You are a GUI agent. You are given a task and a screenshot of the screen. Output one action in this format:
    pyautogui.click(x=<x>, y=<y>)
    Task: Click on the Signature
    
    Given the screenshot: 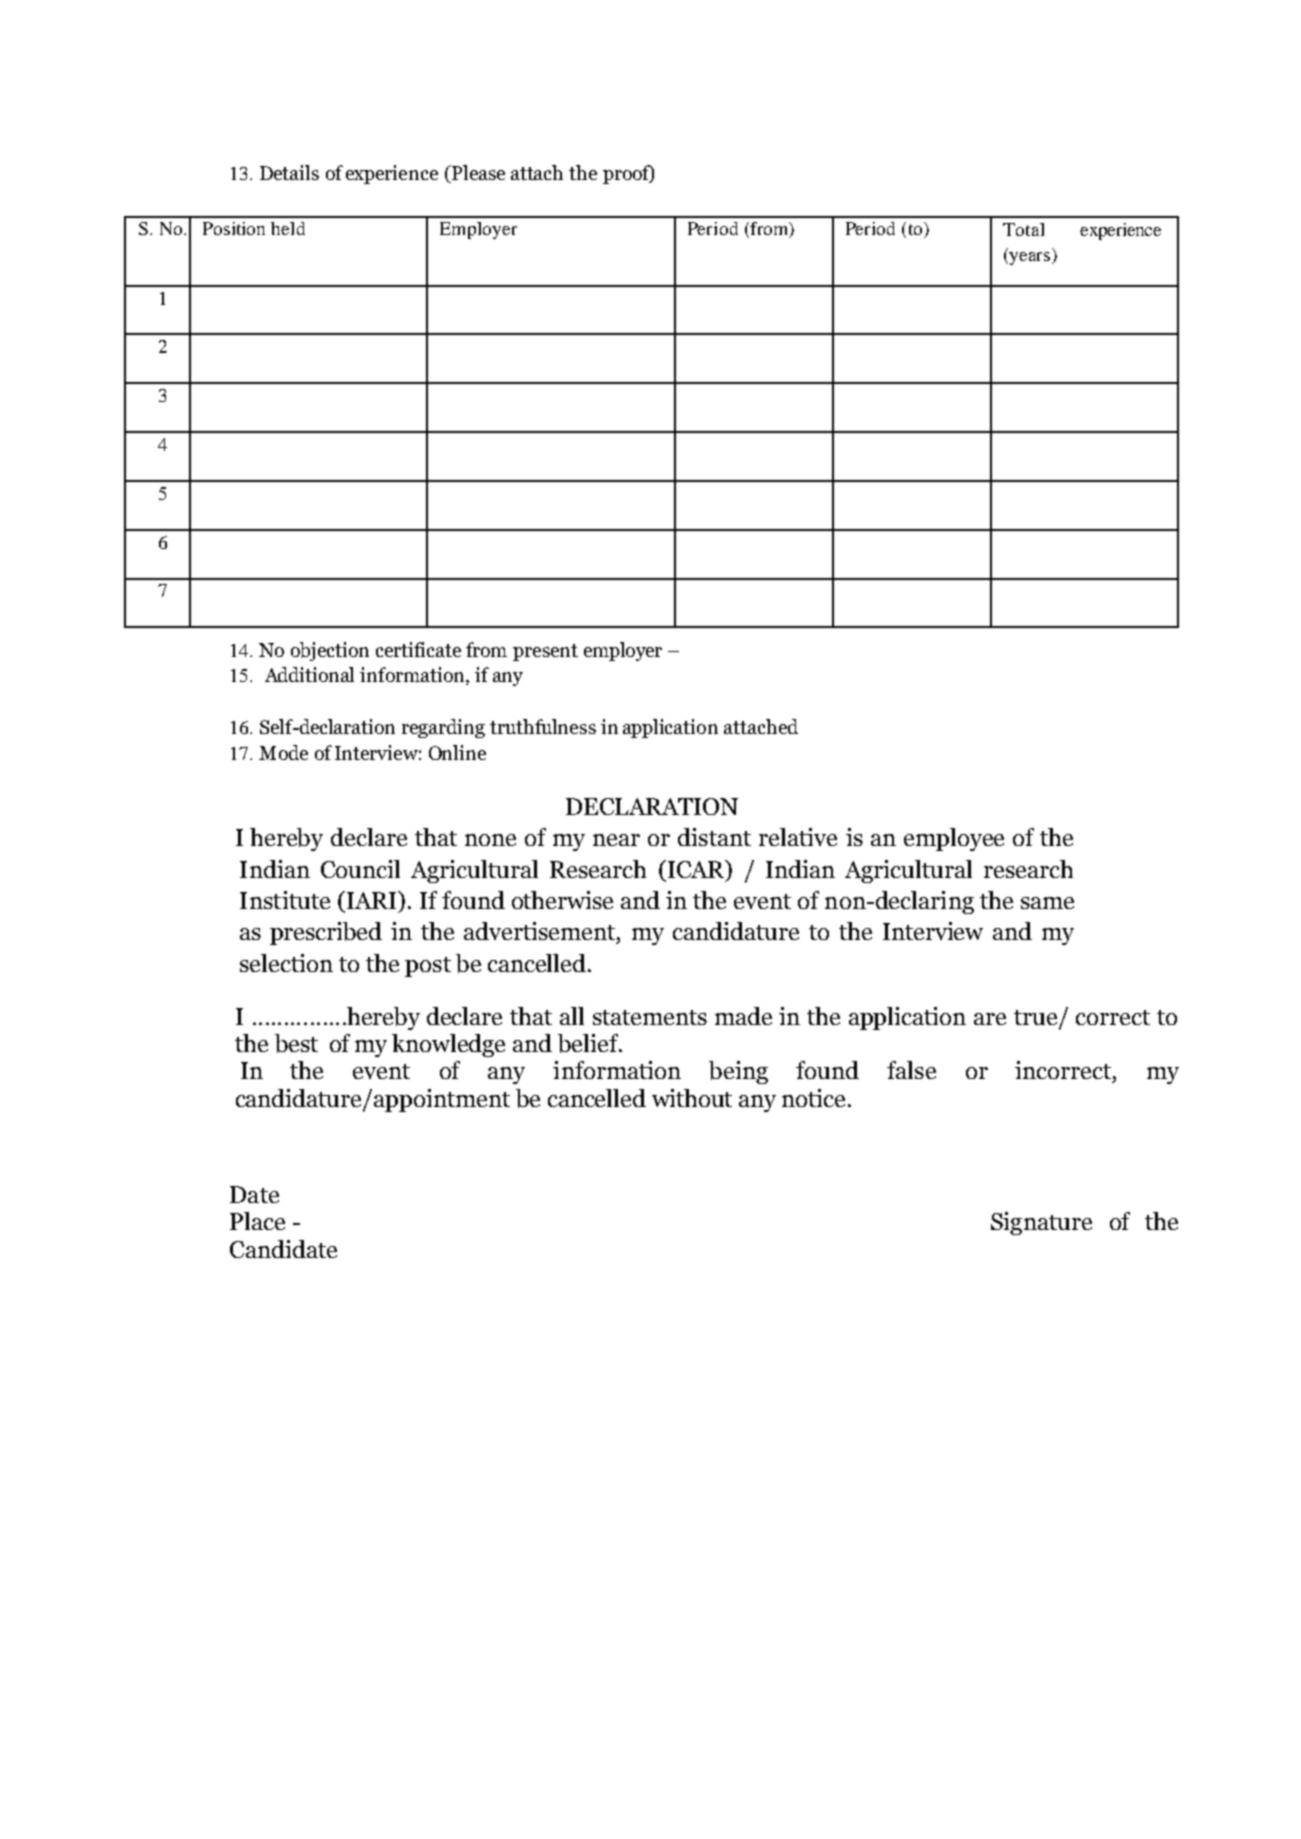 What is the action you would take?
    pyautogui.click(x=1041, y=1223)
